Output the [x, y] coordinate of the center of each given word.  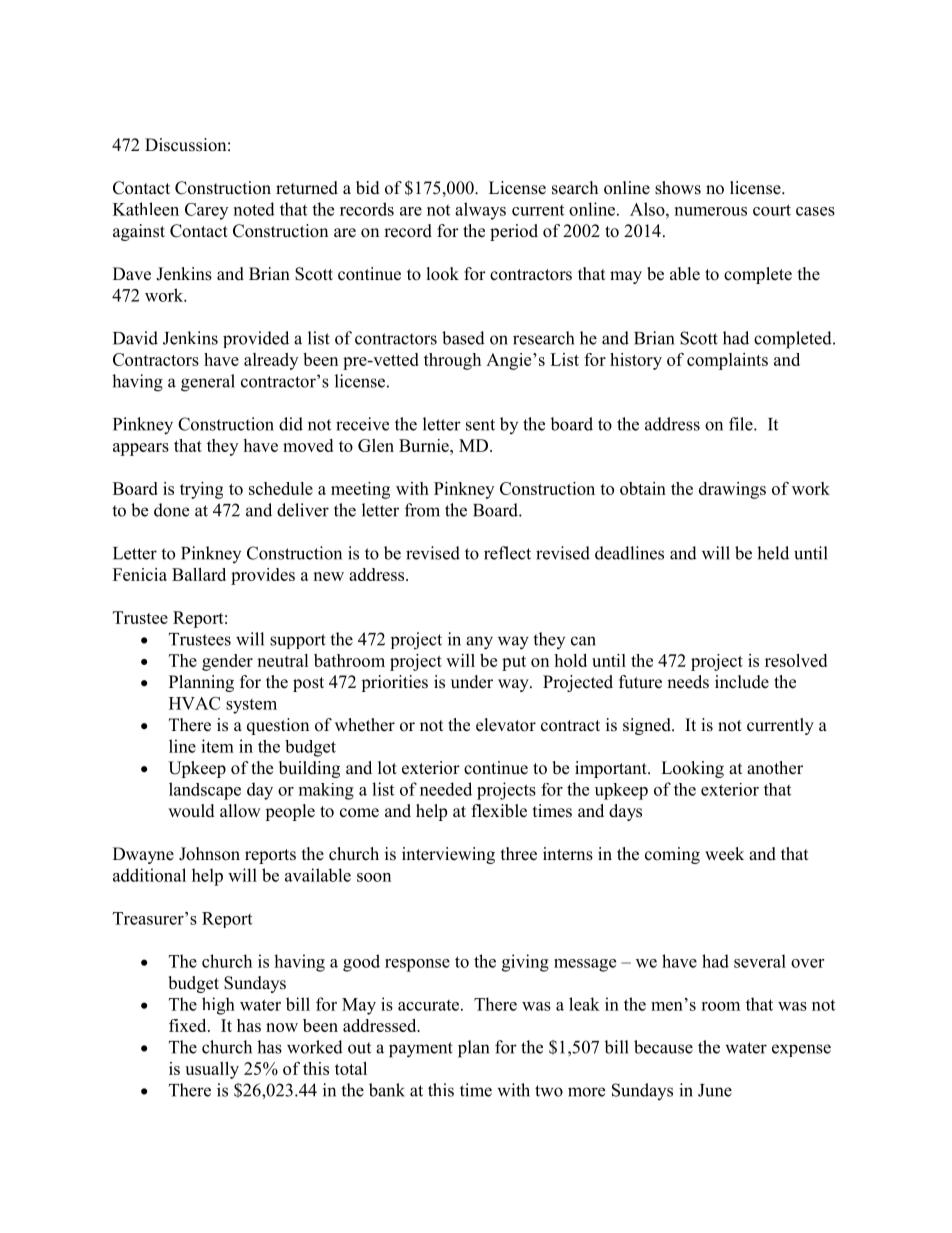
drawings [732, 490]
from [422, 510]
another [775, 768]
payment [421, 1050]
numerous [711, 211]
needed [446, 789]
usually [212, 1070]
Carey [206, 211]
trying [201, 490]
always [480, 211]
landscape [205, 791]
